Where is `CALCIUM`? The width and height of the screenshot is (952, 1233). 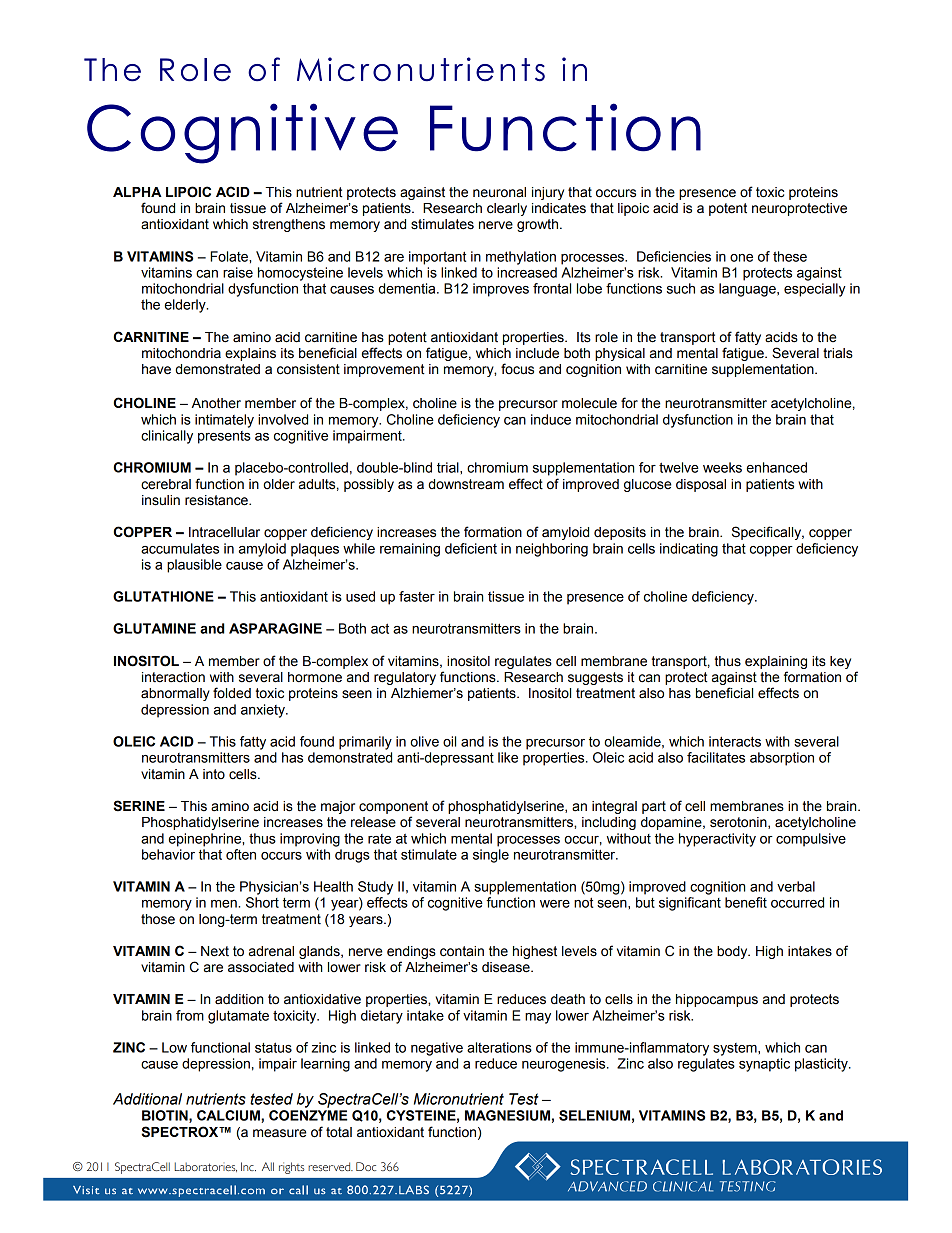 CALCIUM is located at coordinates (229, 1116).
